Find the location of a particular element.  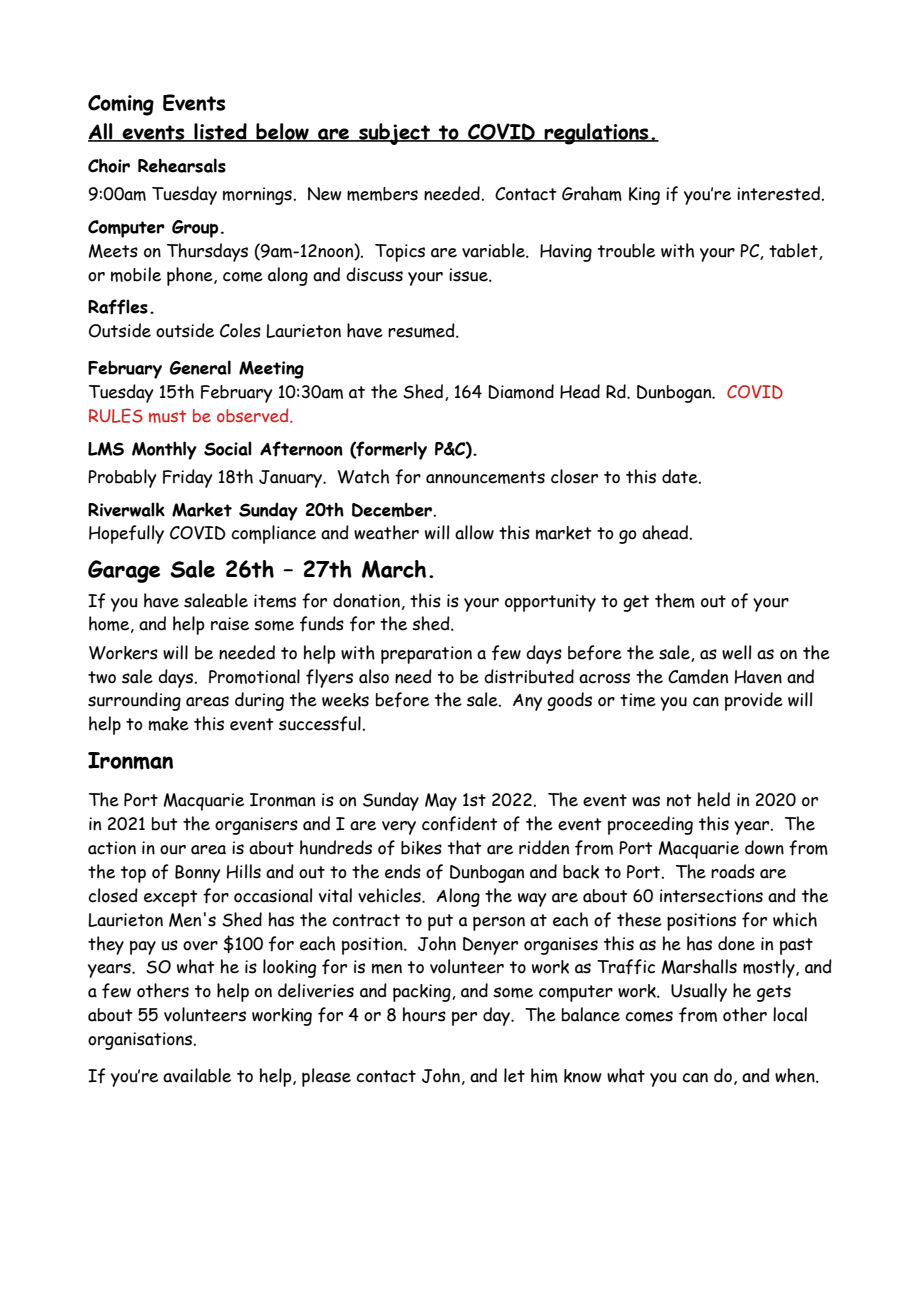

available is located at coordinates (197, 1075).
